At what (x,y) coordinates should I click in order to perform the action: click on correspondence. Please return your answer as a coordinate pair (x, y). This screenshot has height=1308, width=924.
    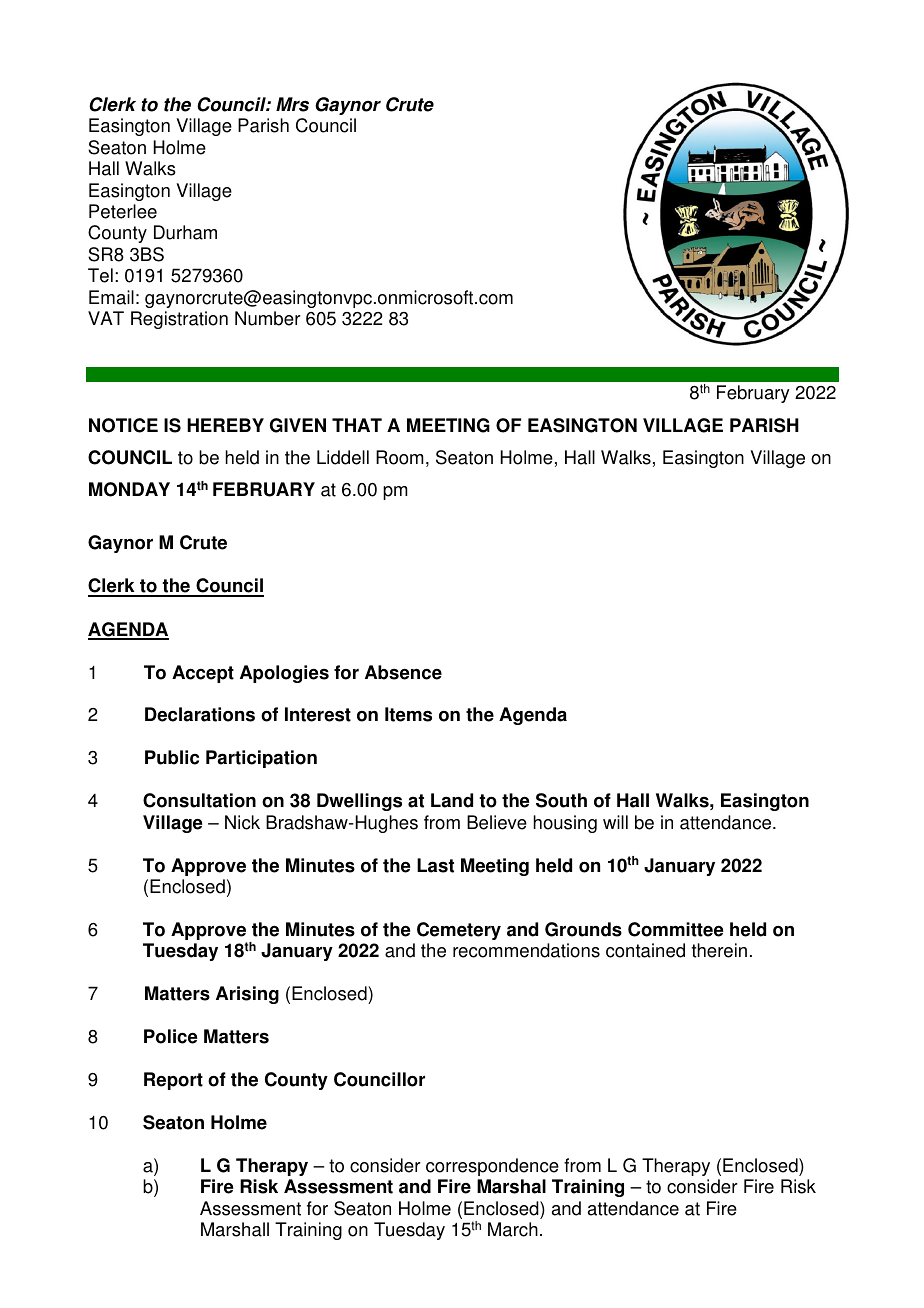
    Looking at the image, I should click on (492, 1167).
